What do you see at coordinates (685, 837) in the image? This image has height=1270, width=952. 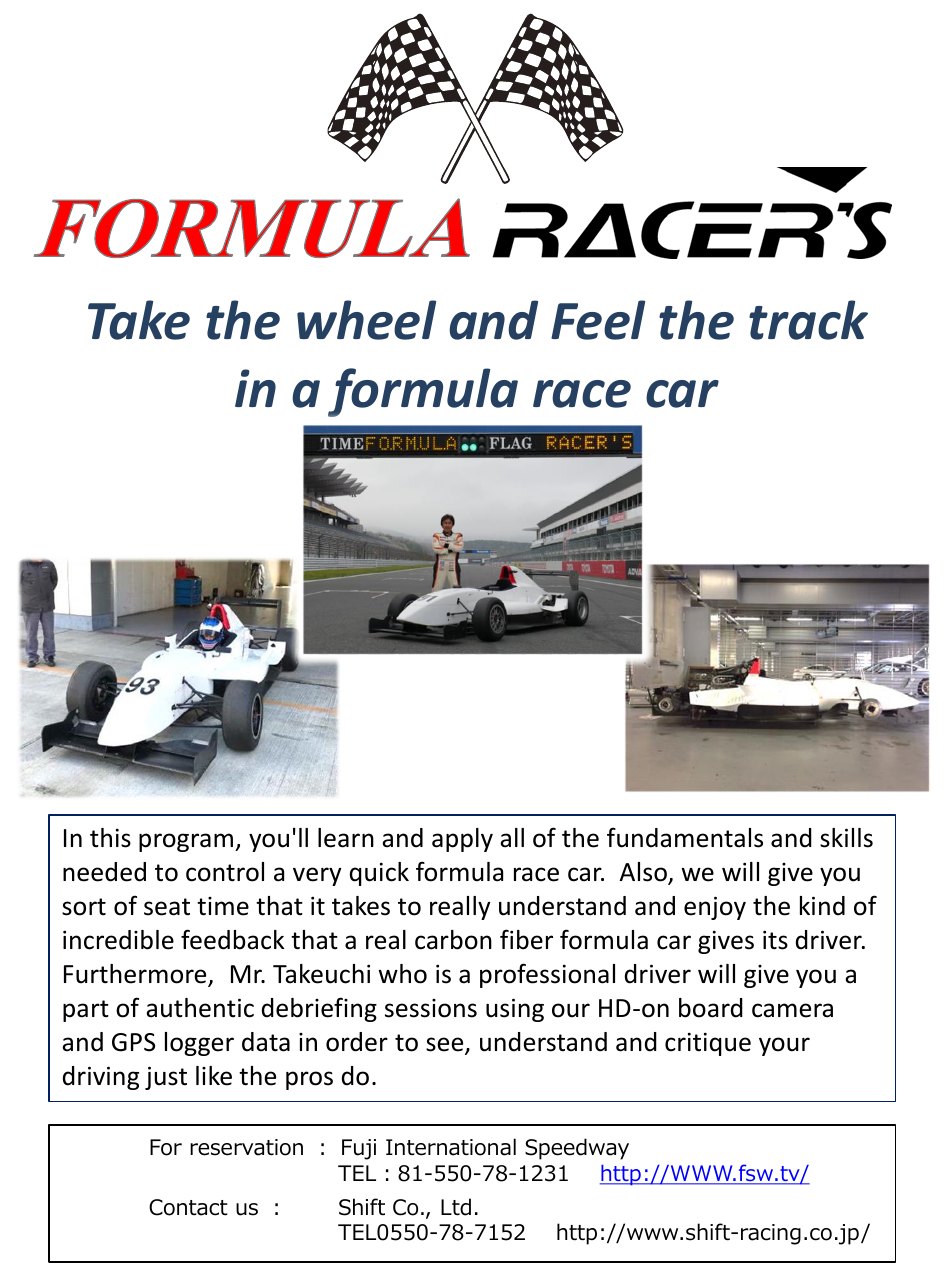 I see `fundamentals` at bounding box center [685, 837].
